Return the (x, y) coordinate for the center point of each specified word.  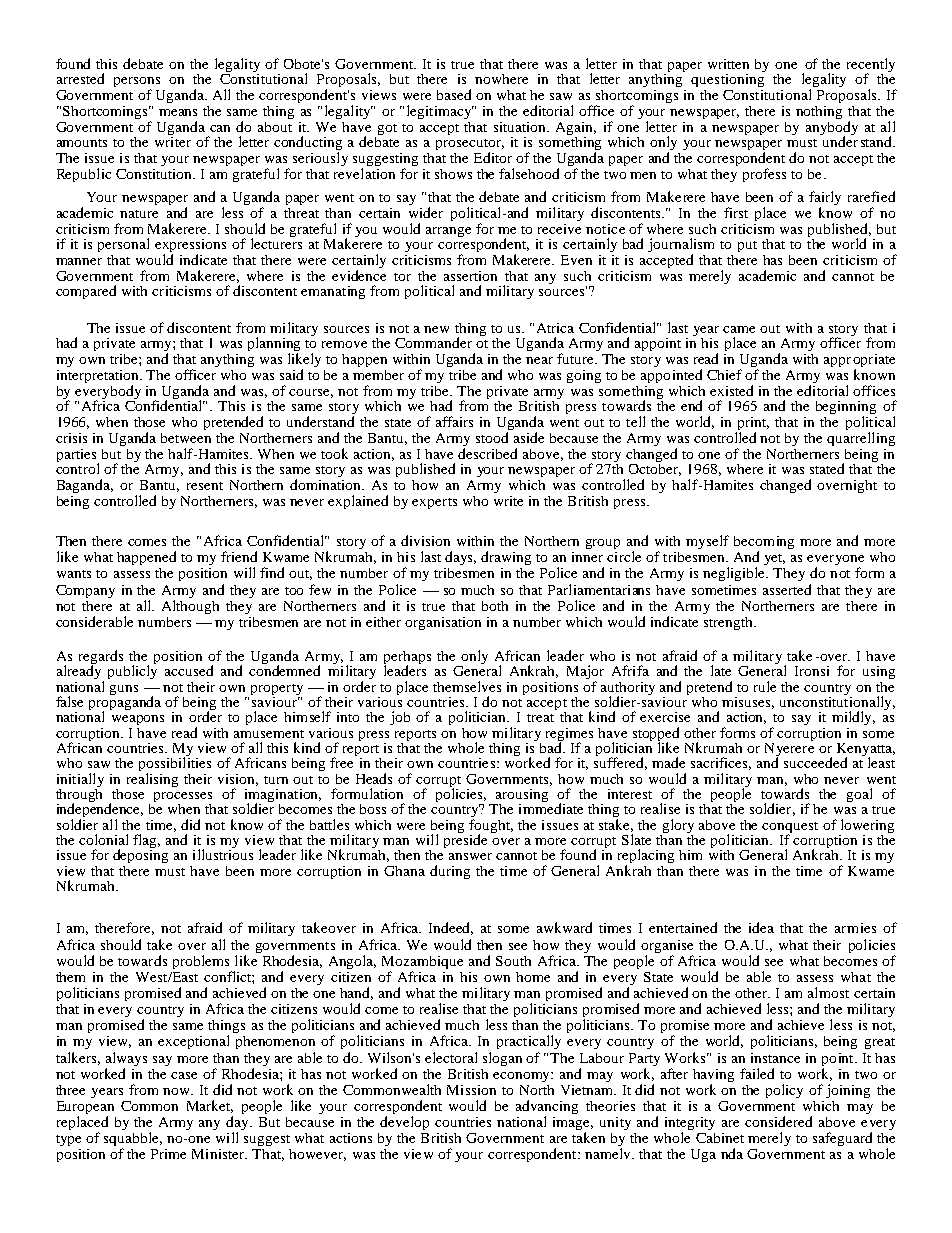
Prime (168, 1154)
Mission (471, 1090)
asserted (787, 589)
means (178, 112)
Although (190, 607)
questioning (728, 79)
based (454, 94)
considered (778, 1121)
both (495, 606)
